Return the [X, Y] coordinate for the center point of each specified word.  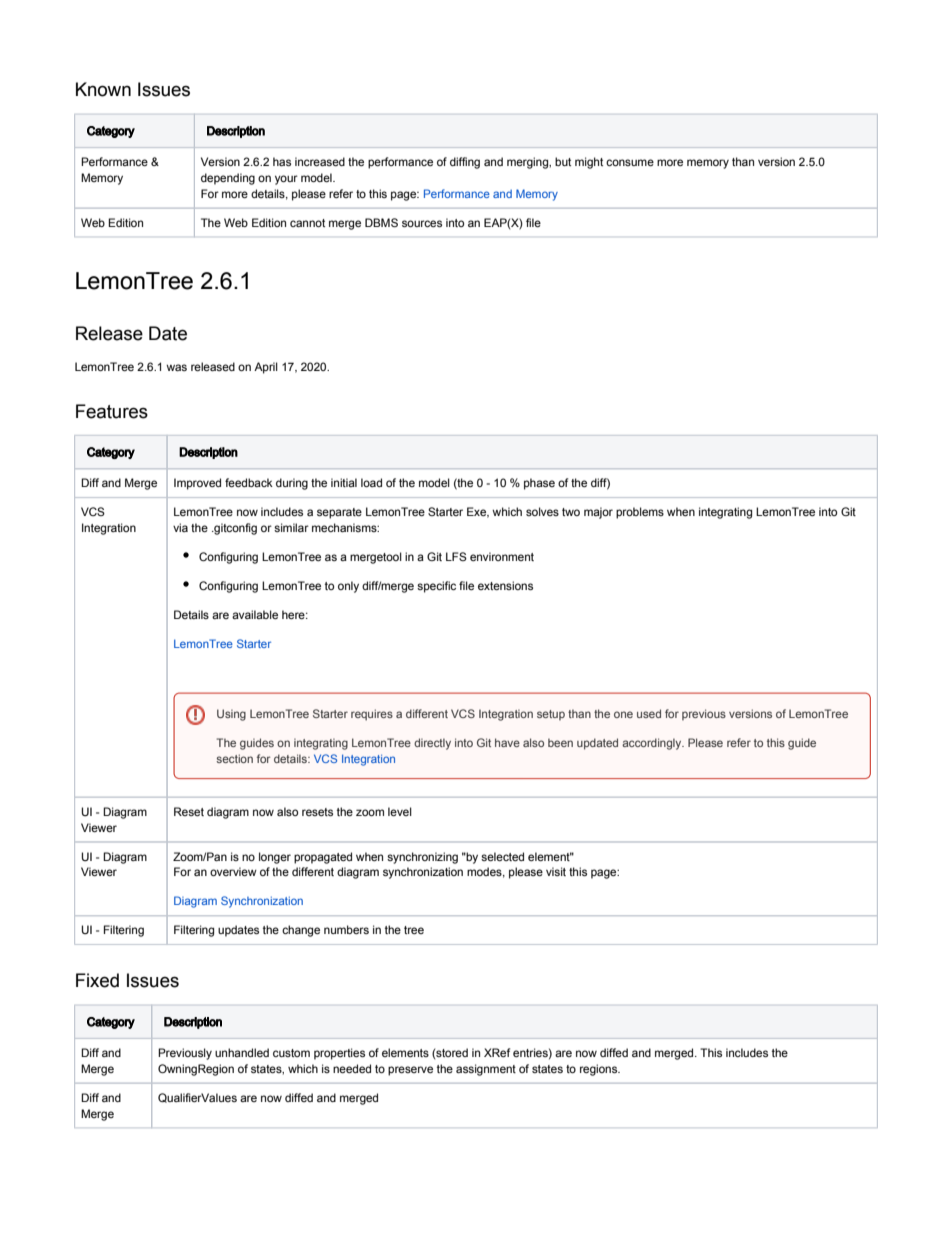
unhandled [242, 1052]
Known [103, 89]
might [589, 163]
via [180, 527]
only [348, 587]
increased [320, 161]
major [598, 513]
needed [352, 1068]
